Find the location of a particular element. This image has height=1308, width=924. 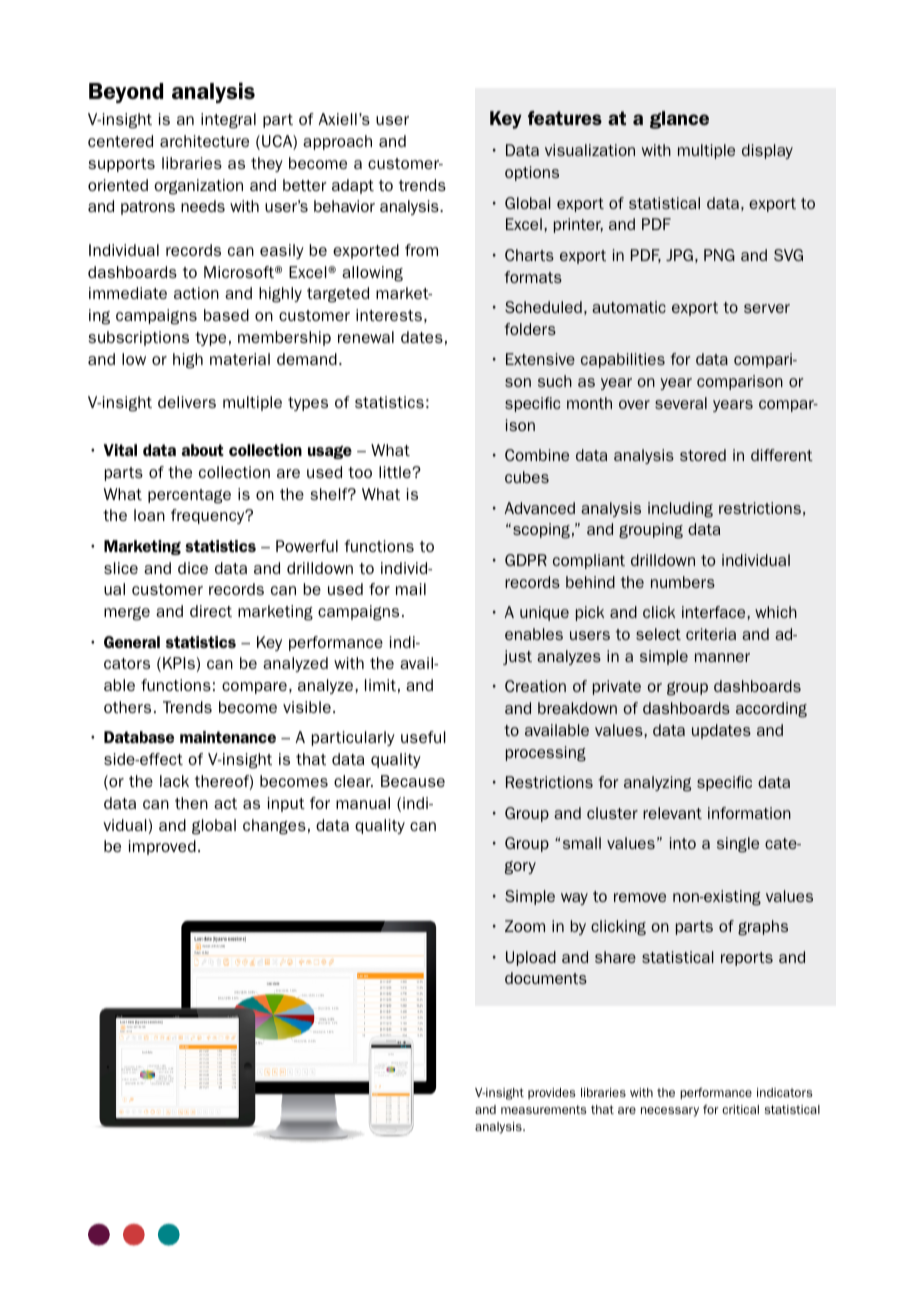

glance is located at coordinates (679, 120).
